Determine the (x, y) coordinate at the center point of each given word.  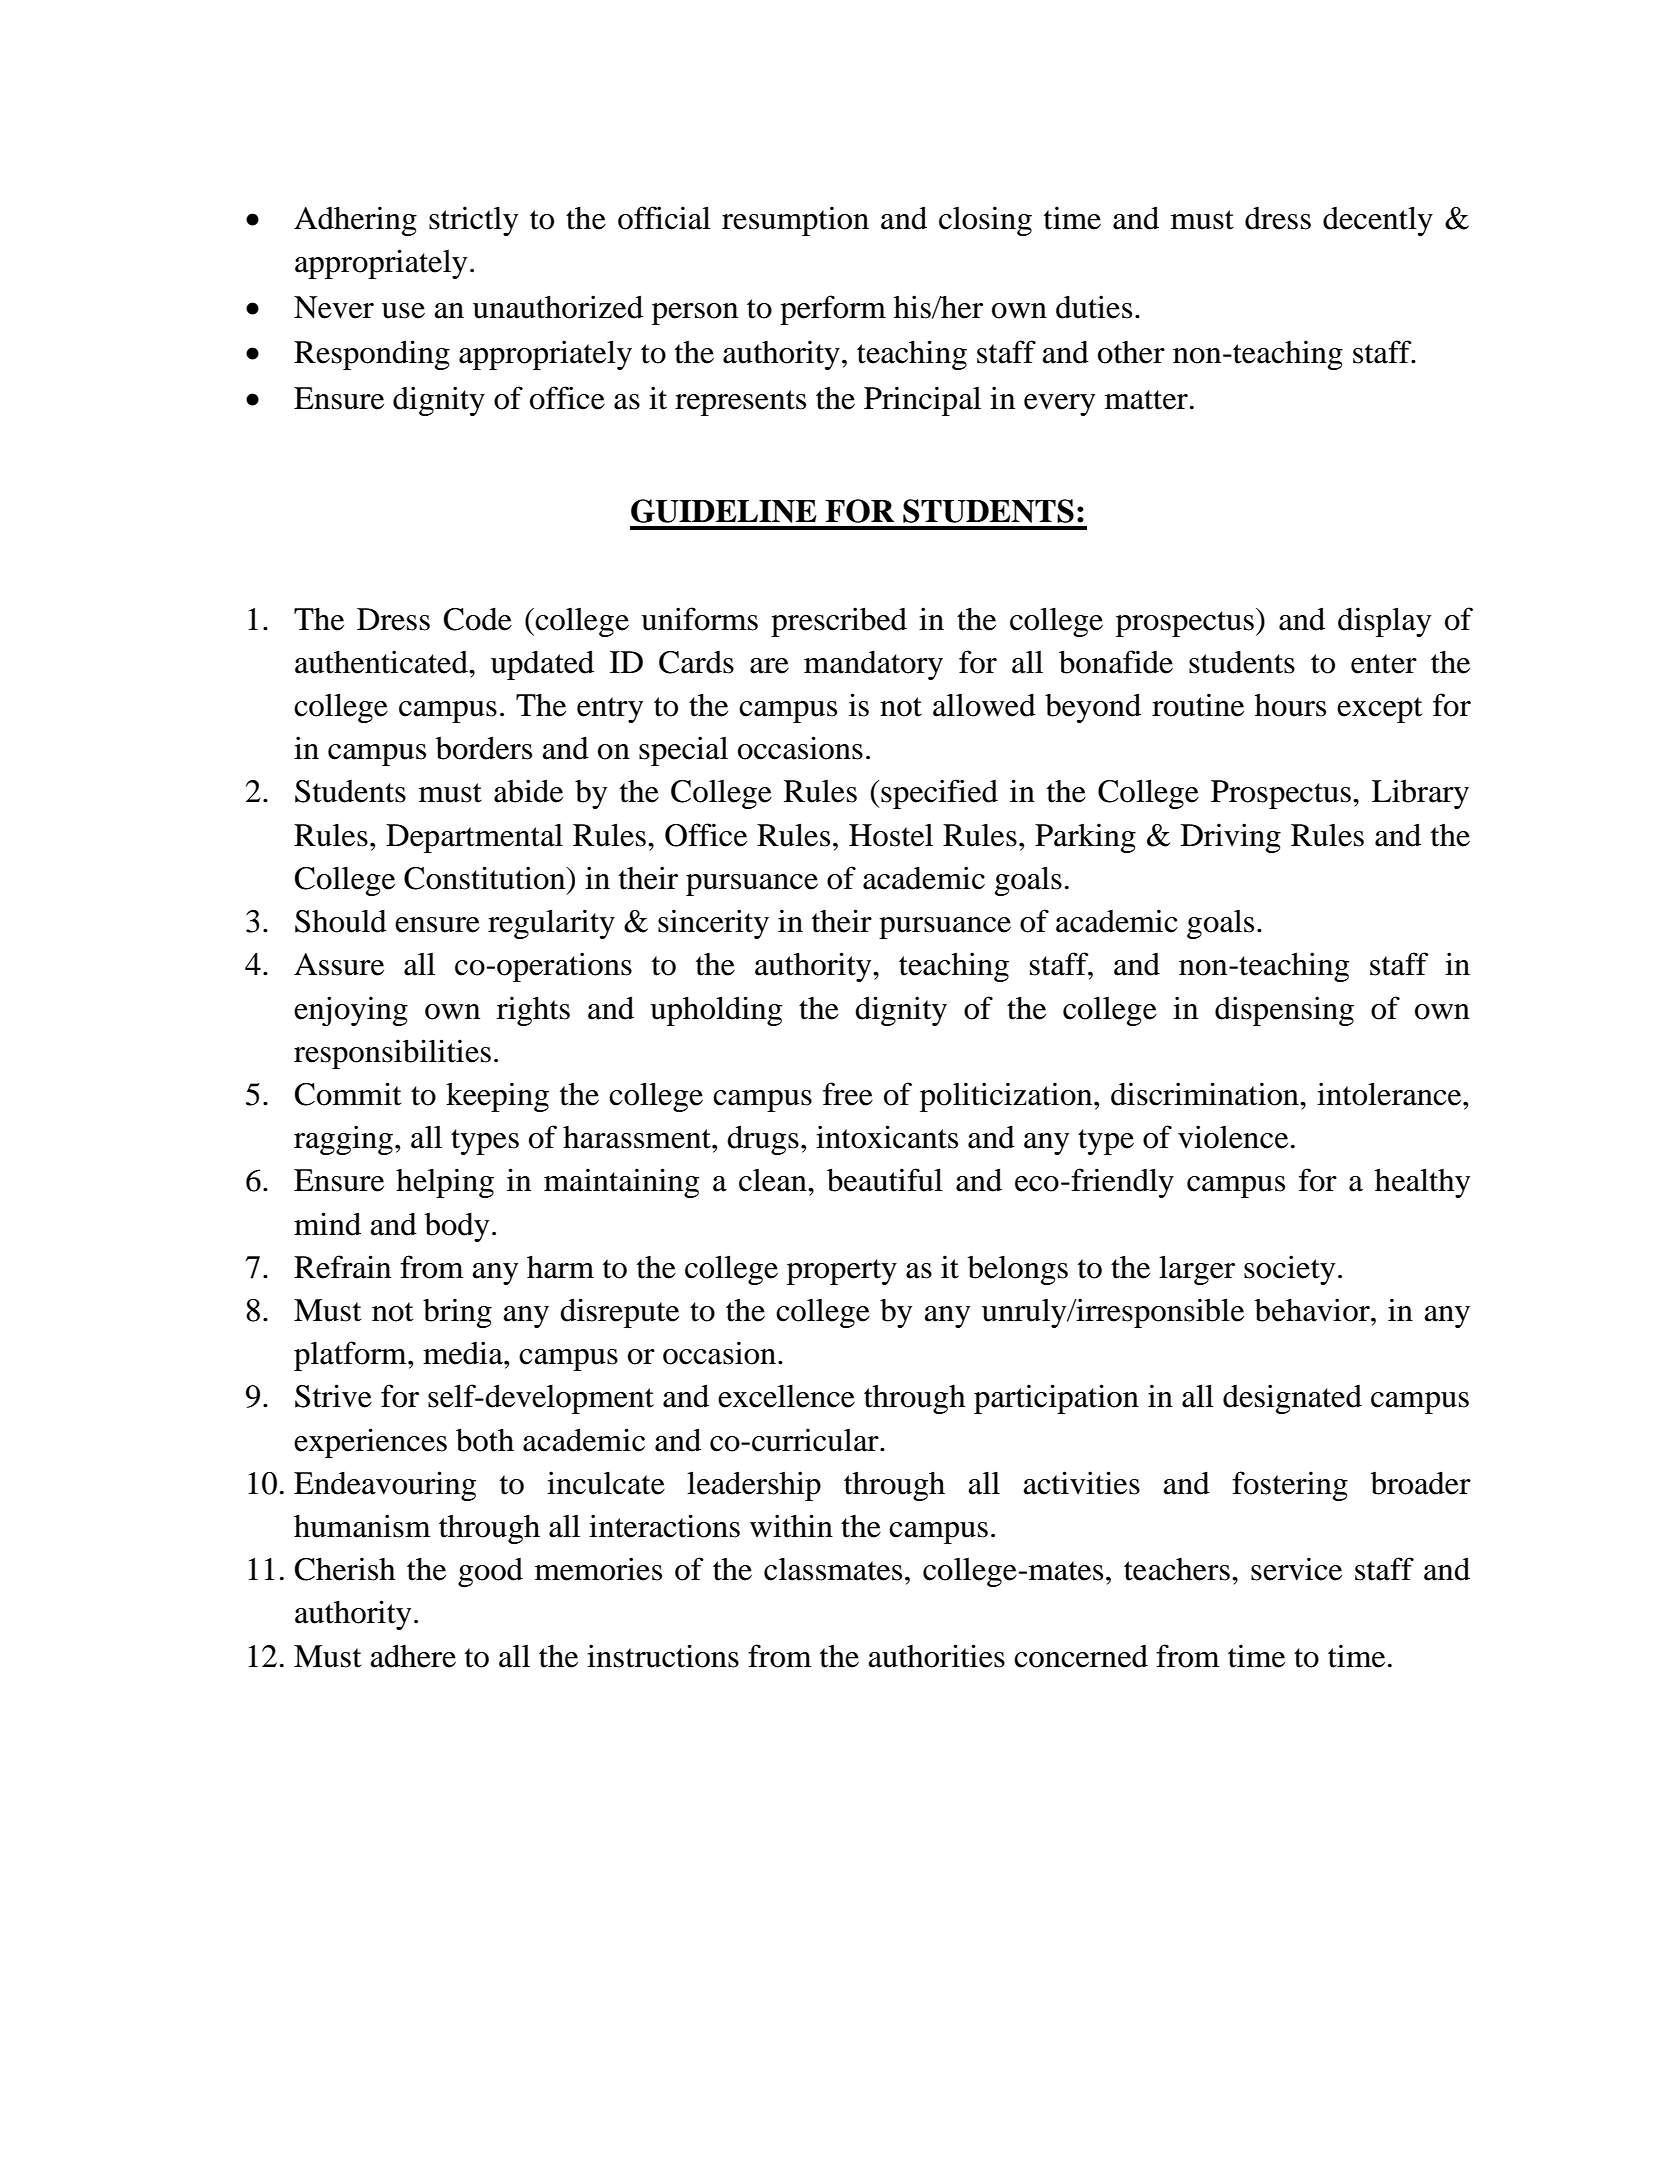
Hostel (891, 835)
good (490, 1572)
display (1384, 622)
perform (833, 310)
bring (457, 1313)
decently (1378, 221)
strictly (473, 221)
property (842, 1272)
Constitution (486, 878)
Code (478, 619)
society (1289, 1270)
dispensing (1284, 1011)
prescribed (839, 622)
